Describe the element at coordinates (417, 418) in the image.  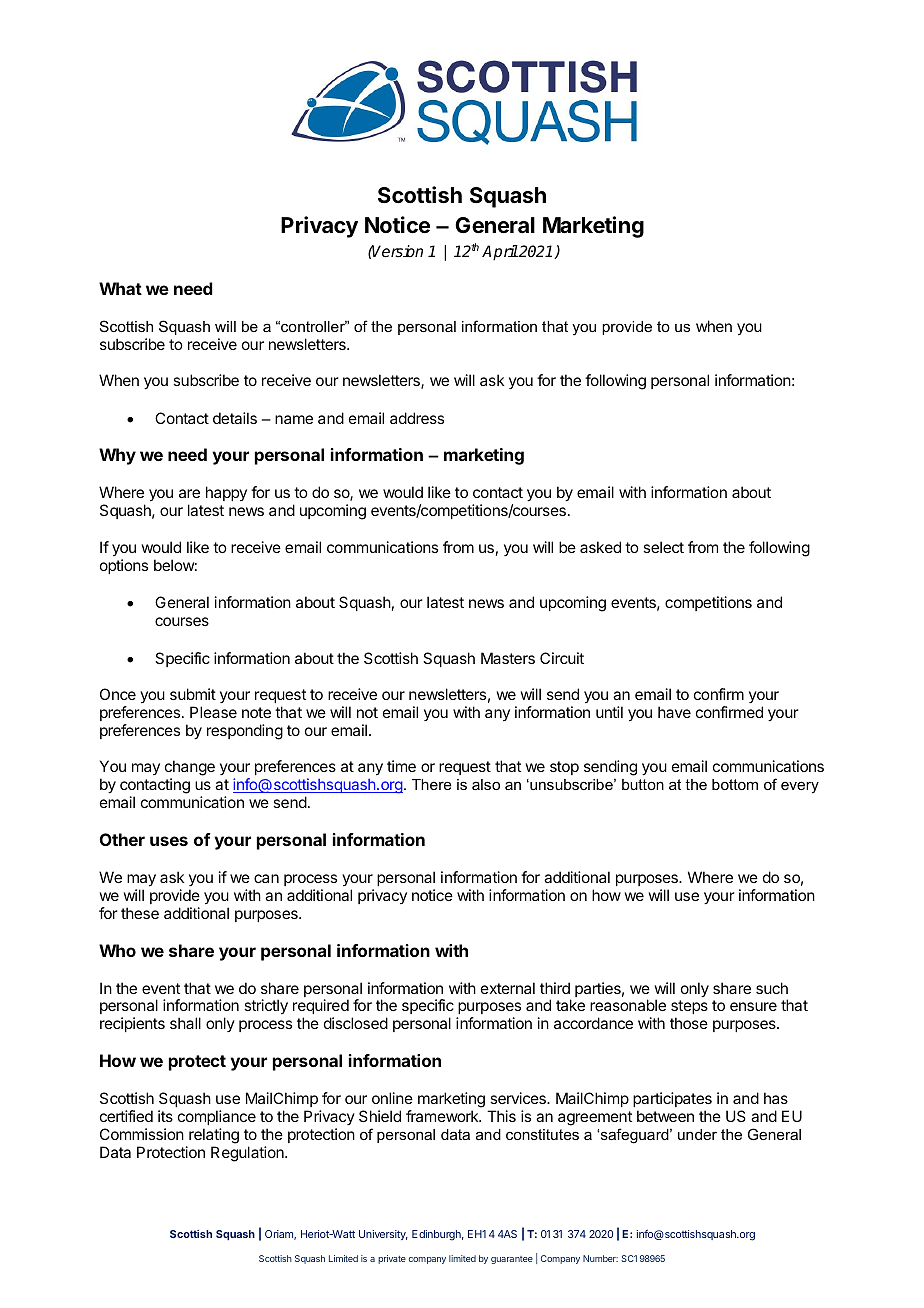
I see `address` at that location.
